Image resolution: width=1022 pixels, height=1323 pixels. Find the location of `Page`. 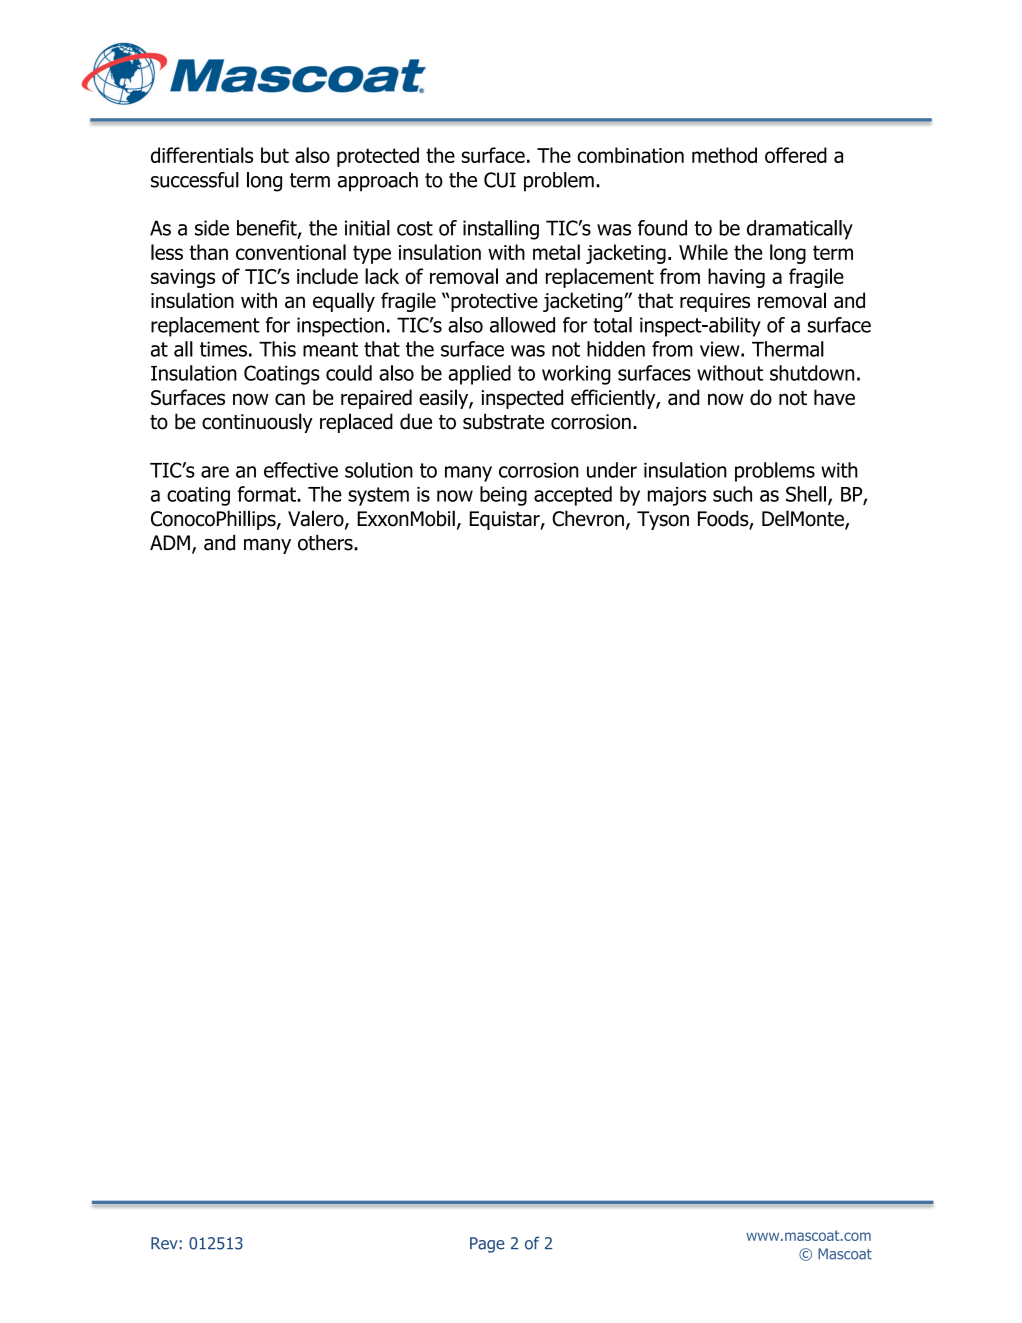

Page is located at coordinates (487, 1245).
